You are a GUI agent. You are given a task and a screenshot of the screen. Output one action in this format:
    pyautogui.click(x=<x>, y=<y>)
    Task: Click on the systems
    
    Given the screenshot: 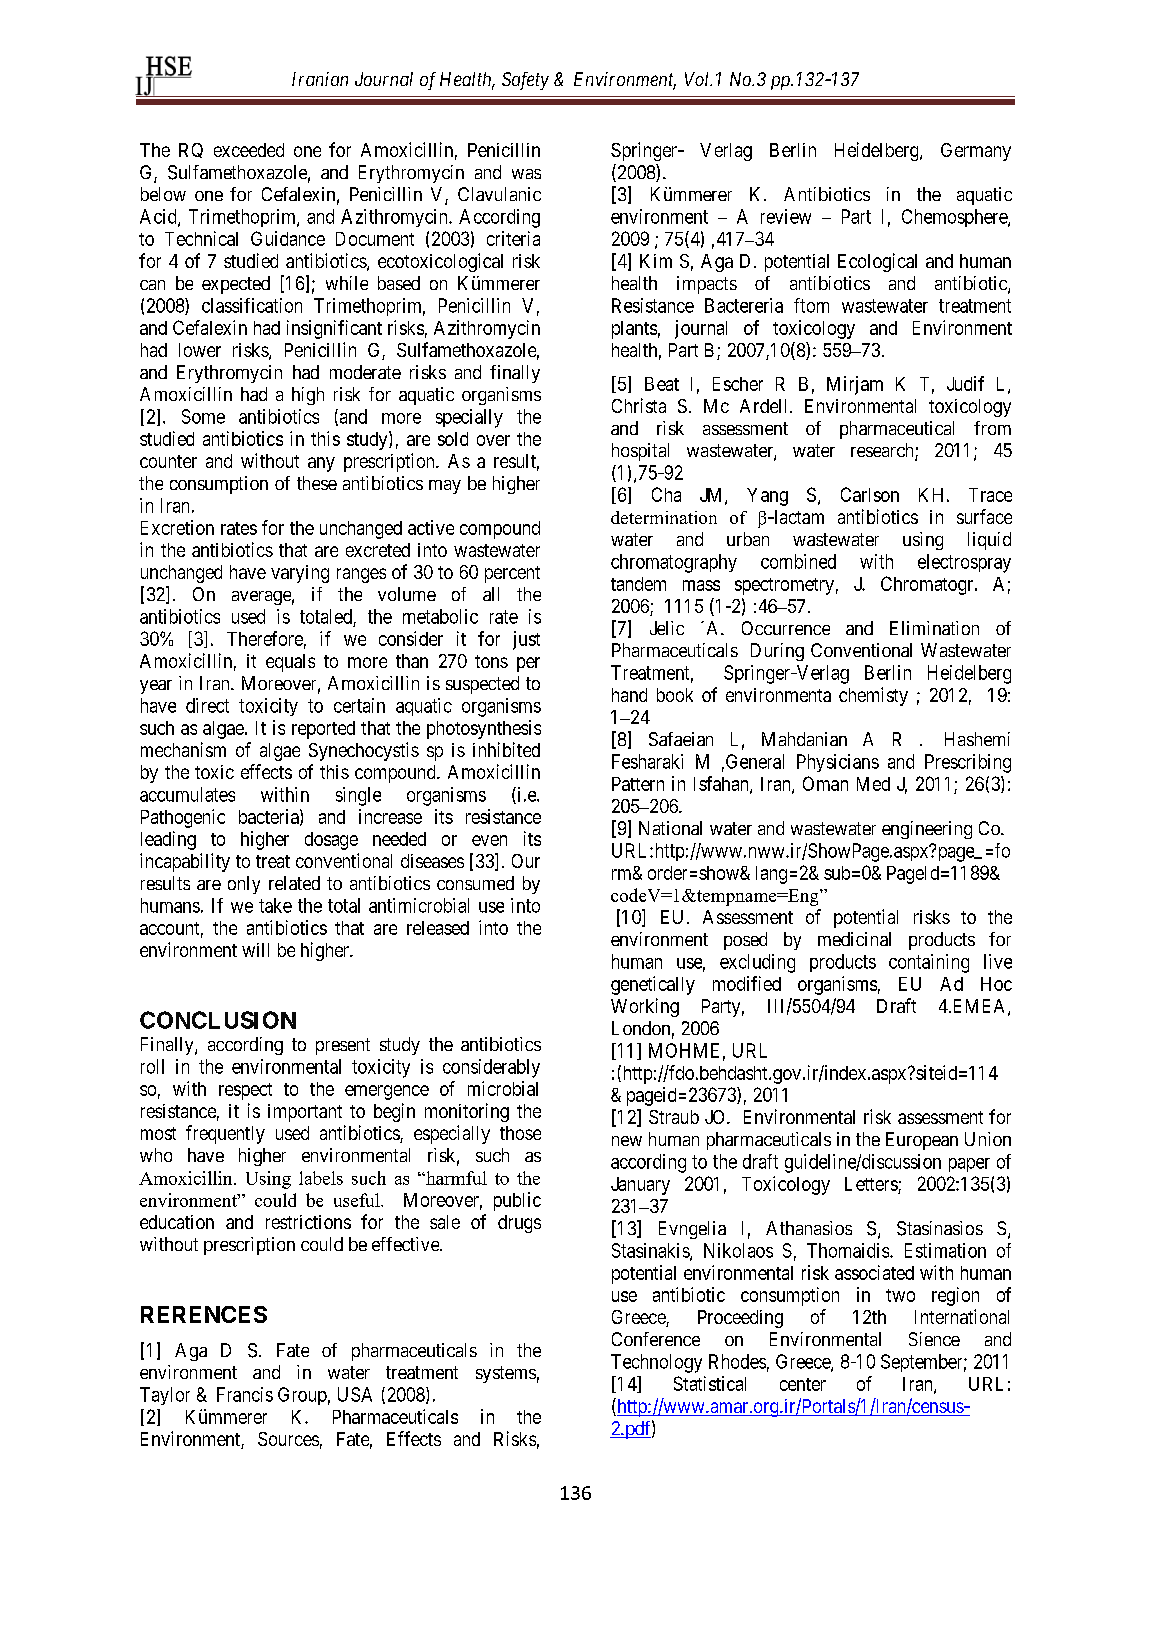 What is the action you would take?
    pyautogui.click(x=506, y=1374)
